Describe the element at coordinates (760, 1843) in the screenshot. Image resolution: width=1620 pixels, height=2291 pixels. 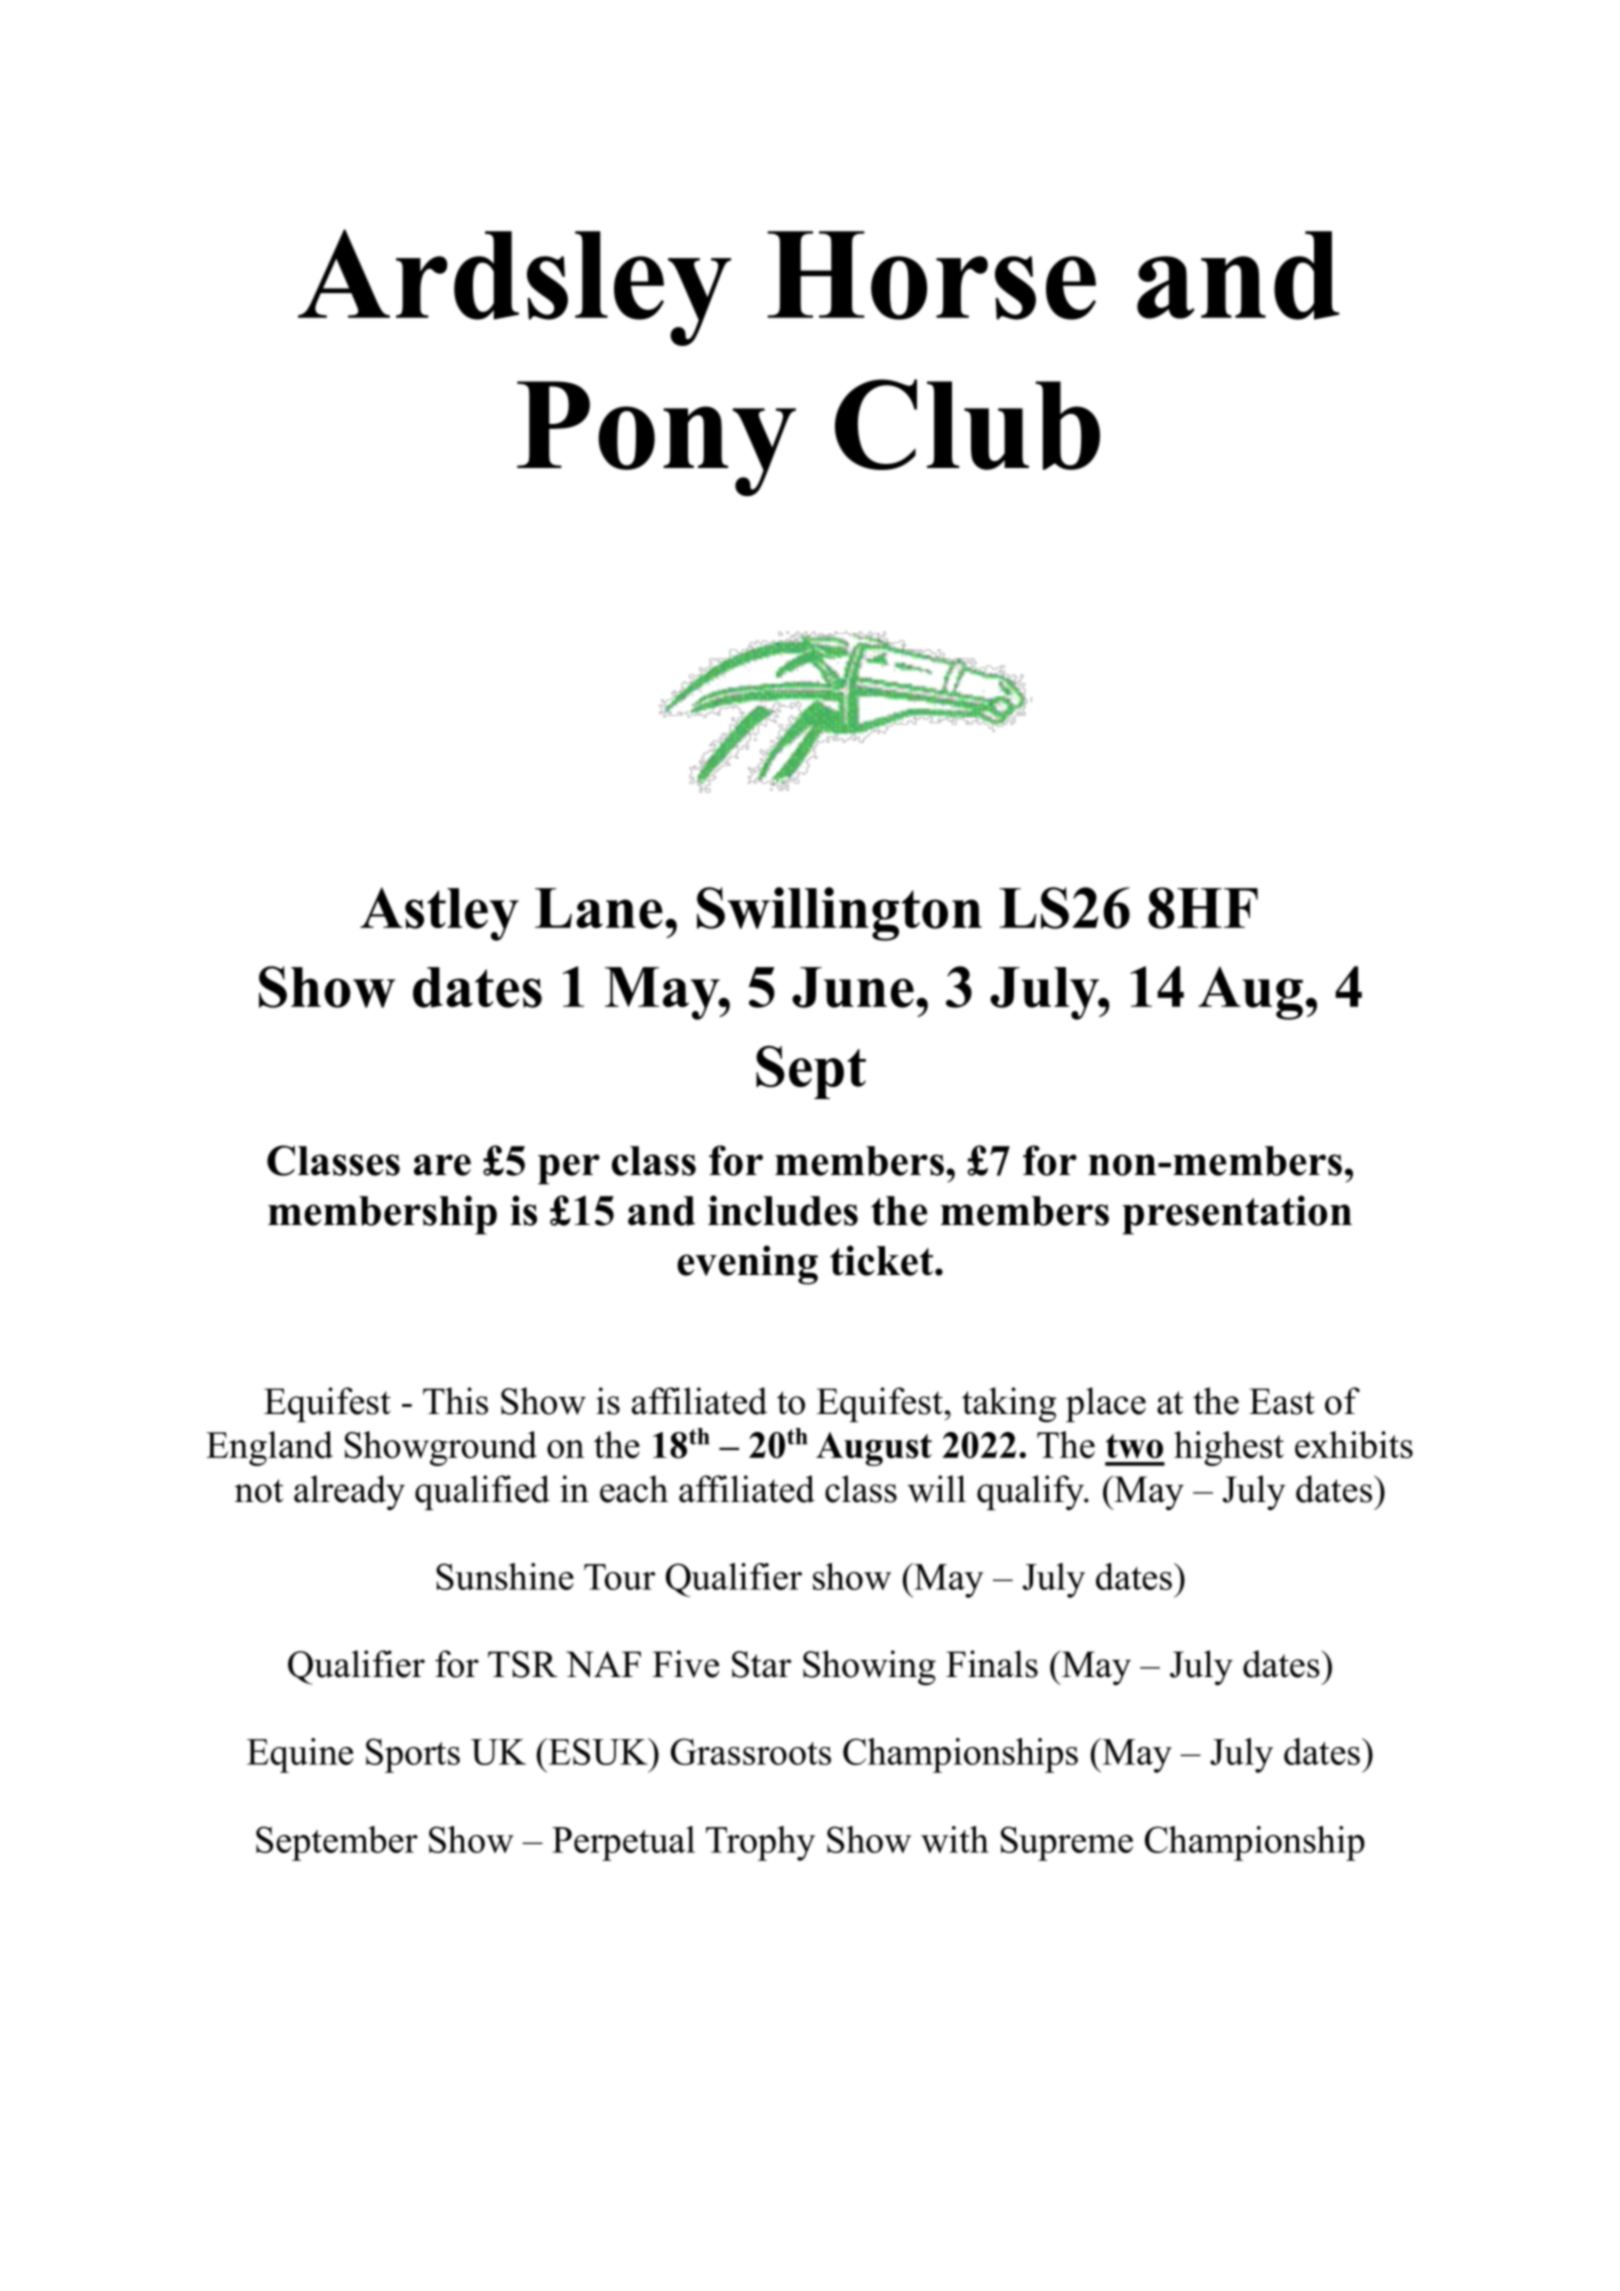
I see `Trophy` at that location.
